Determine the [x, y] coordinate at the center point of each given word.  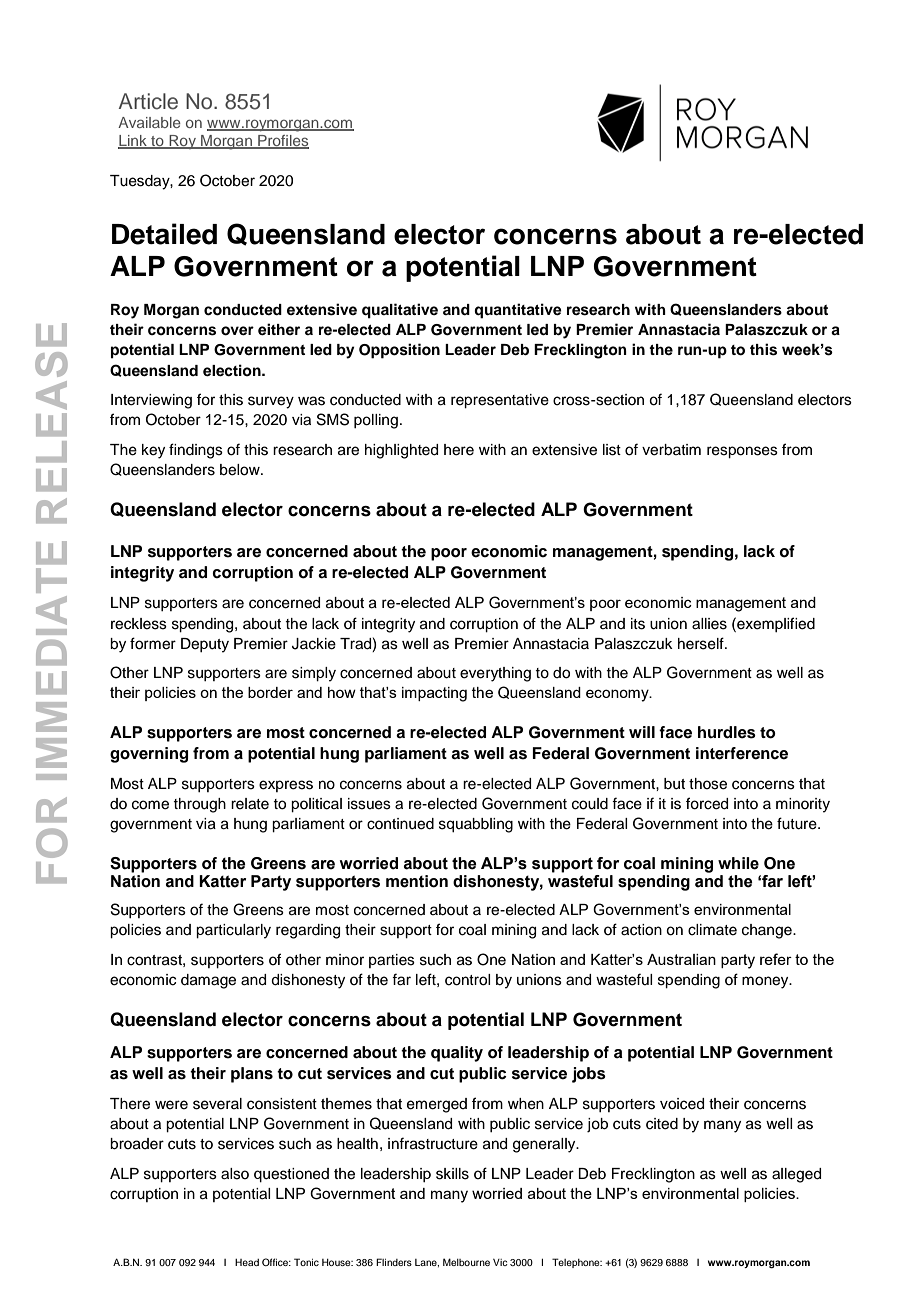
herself [702, 643]
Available [149, 122]
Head [247, 1262]
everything [495, 674]
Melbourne [466, 1262]
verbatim [671, 450]
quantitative [518, 311]
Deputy [205, 645]
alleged [796, 1175]
